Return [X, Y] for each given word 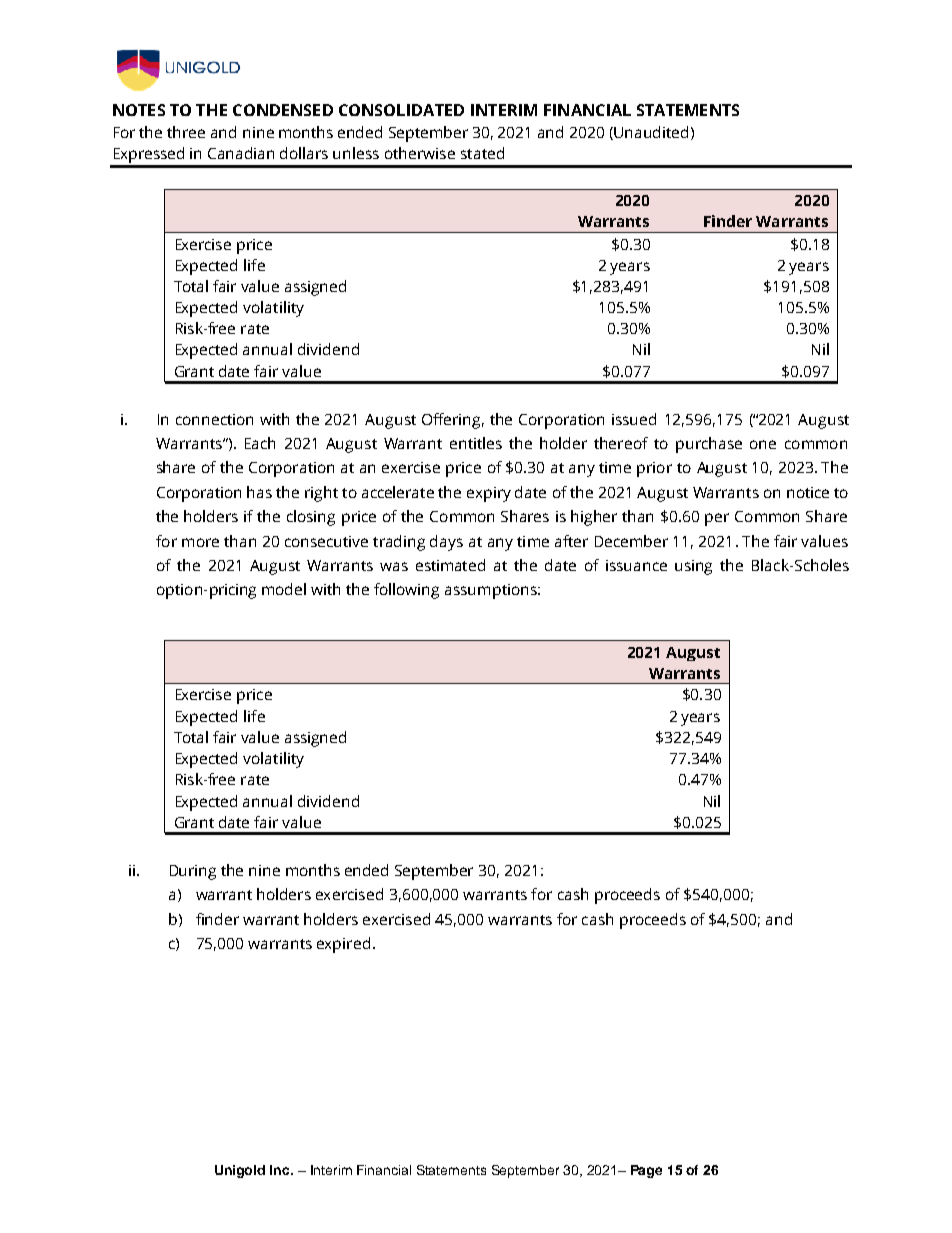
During [193, 872]
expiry [489, 494]
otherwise [420, 153]
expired [343, 945]
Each [260, 443]
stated [482, 153]
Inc [281, 1170]
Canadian [241, 153]
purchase [709, 445]
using [693, 567]
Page [646, 1171]
